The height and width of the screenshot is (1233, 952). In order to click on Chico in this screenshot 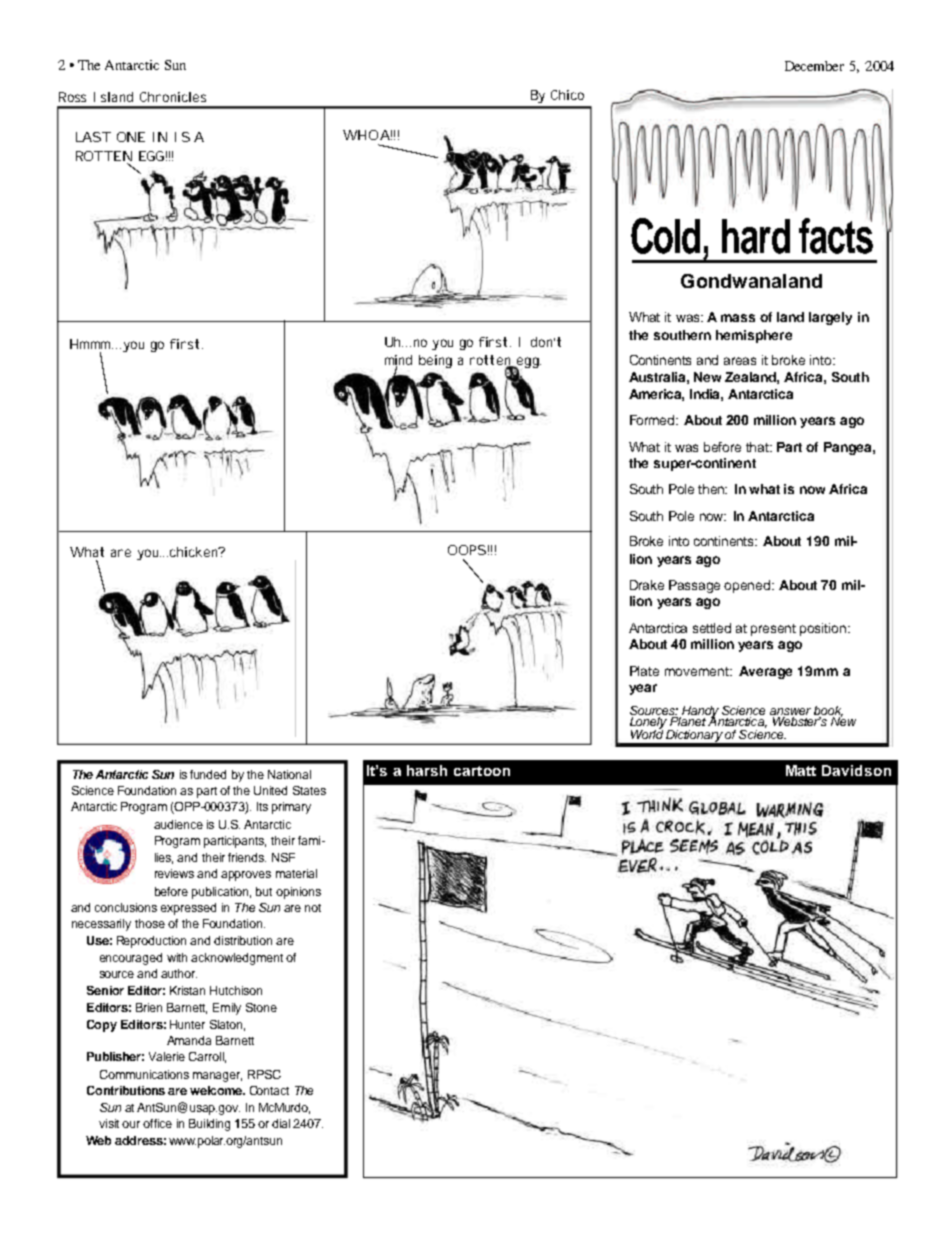, I will do `click(567, 95)`.
